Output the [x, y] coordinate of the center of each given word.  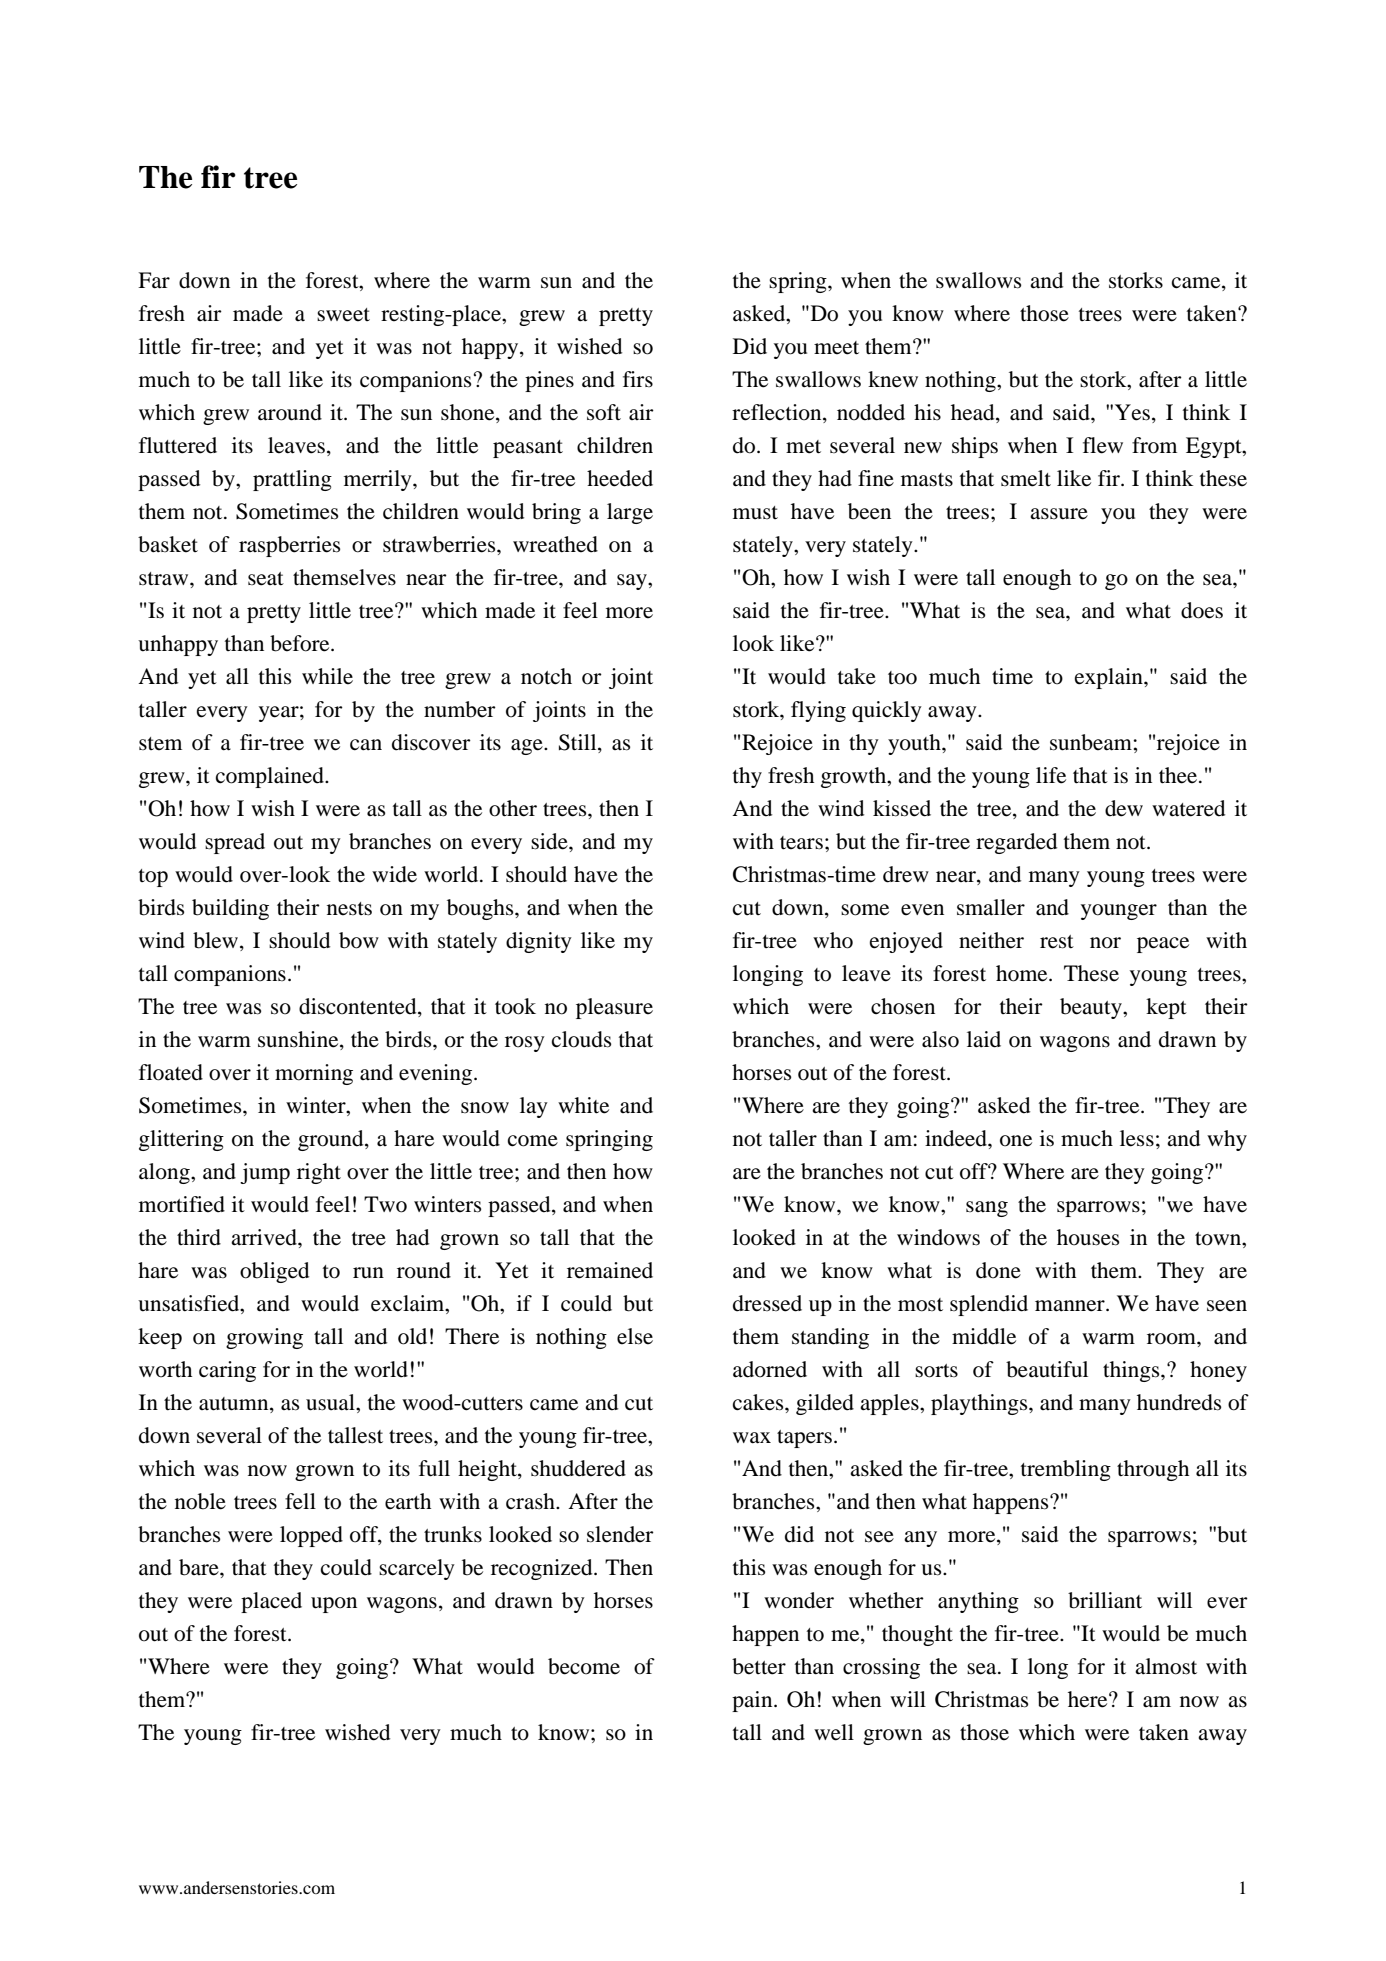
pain [753, 1701]
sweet [343, 315]
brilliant [1105, 1600]
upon [334, 1605]
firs [638, 379]
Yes [1132, 412]
